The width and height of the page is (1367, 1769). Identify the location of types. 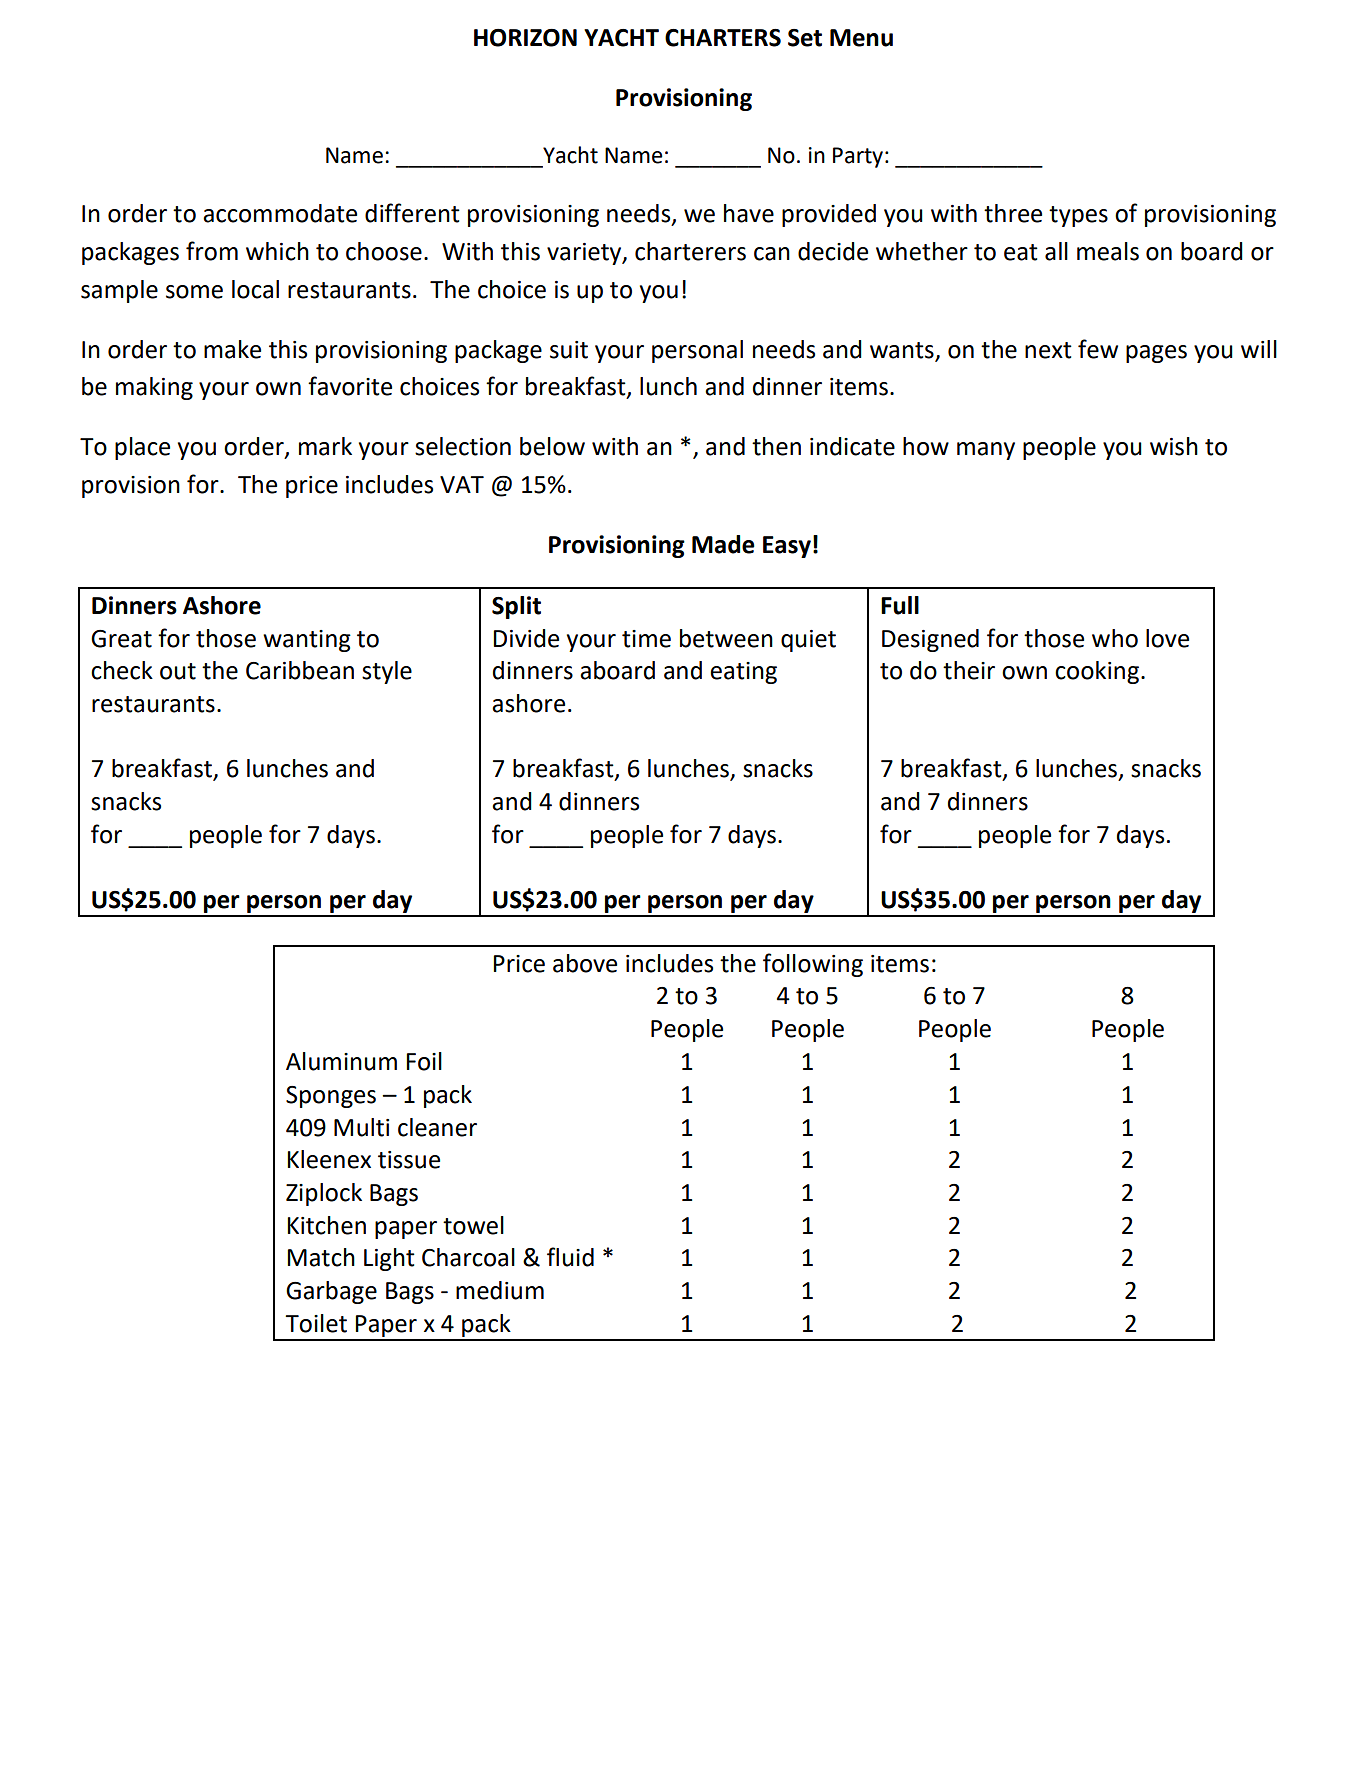
(1078, 216).
